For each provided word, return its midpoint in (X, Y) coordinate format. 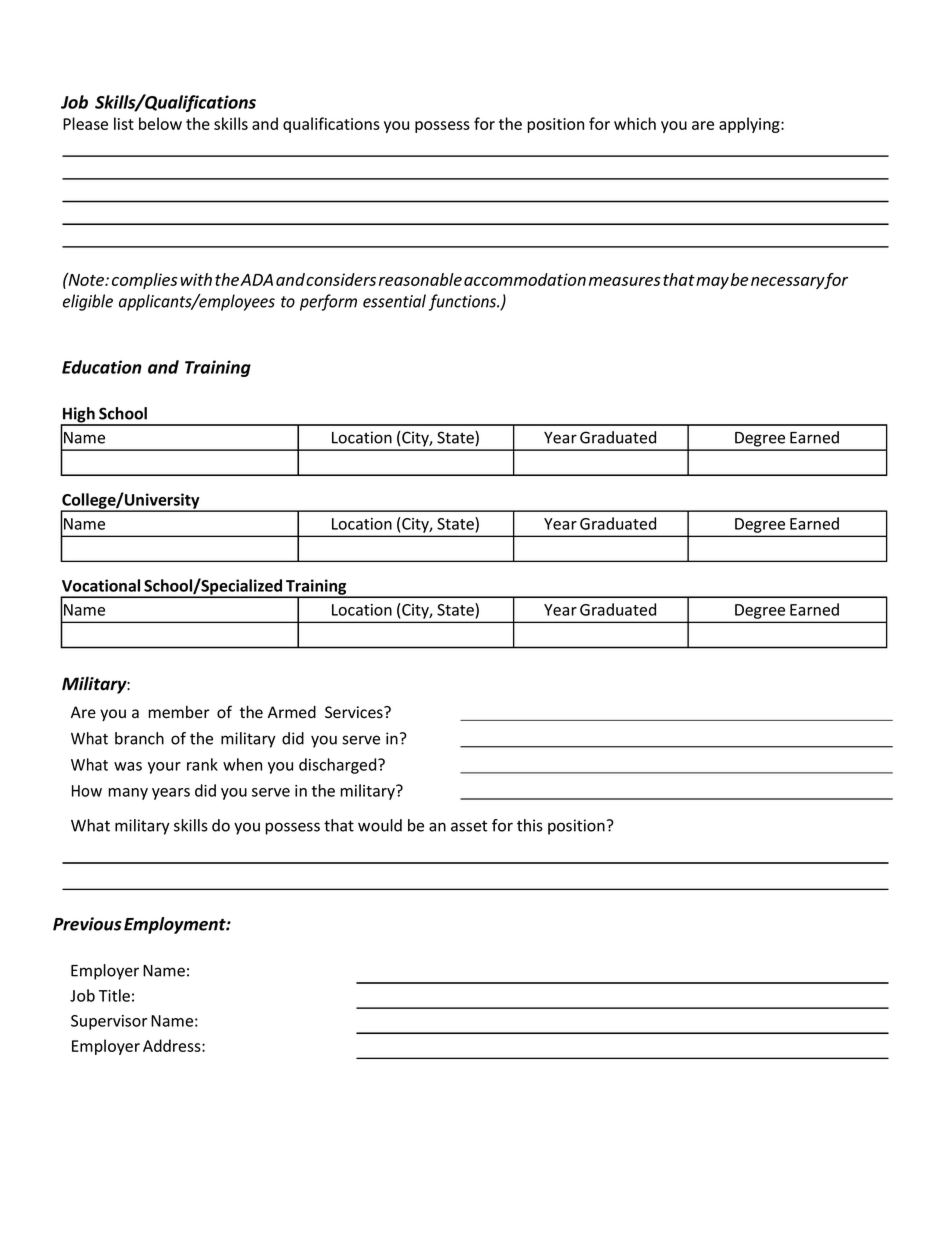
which (635, 123)
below (160, 123)
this (530, 825)
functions (464, 302)
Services (355, 712)
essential (394, 301)
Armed (292, 712)
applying (750, 125)
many (128, 794)
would (380, 825)
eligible (88, 302)
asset (469, 826)
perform (328, 302)
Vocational (101, 585)
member (179, 712)
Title (114, 995)
